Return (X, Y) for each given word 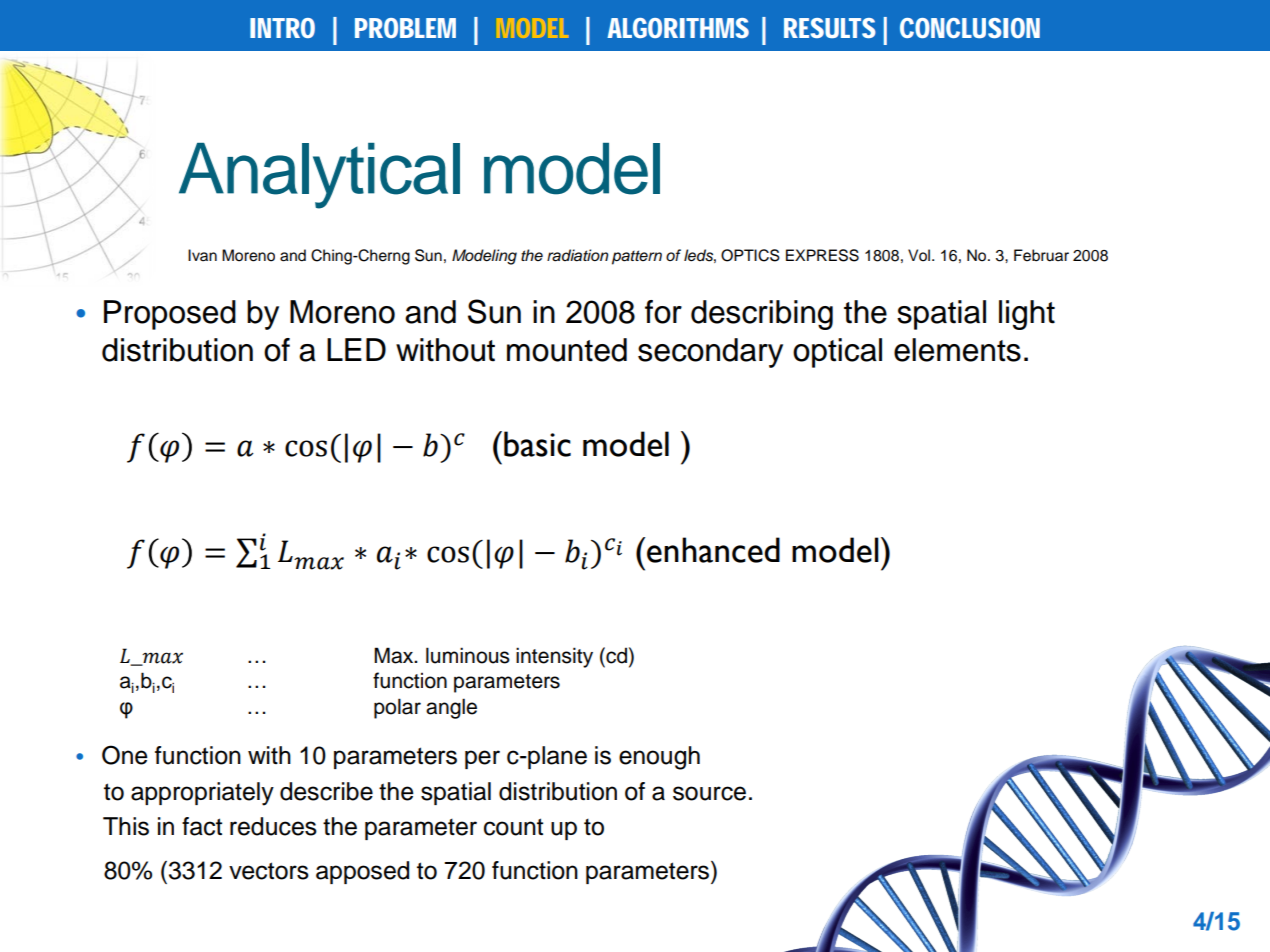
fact (202, 826)
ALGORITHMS (678, 28)
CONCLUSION (970, 28)
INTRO (282, 28)
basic (537, 444)
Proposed (170, 315)
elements (957, 350)
